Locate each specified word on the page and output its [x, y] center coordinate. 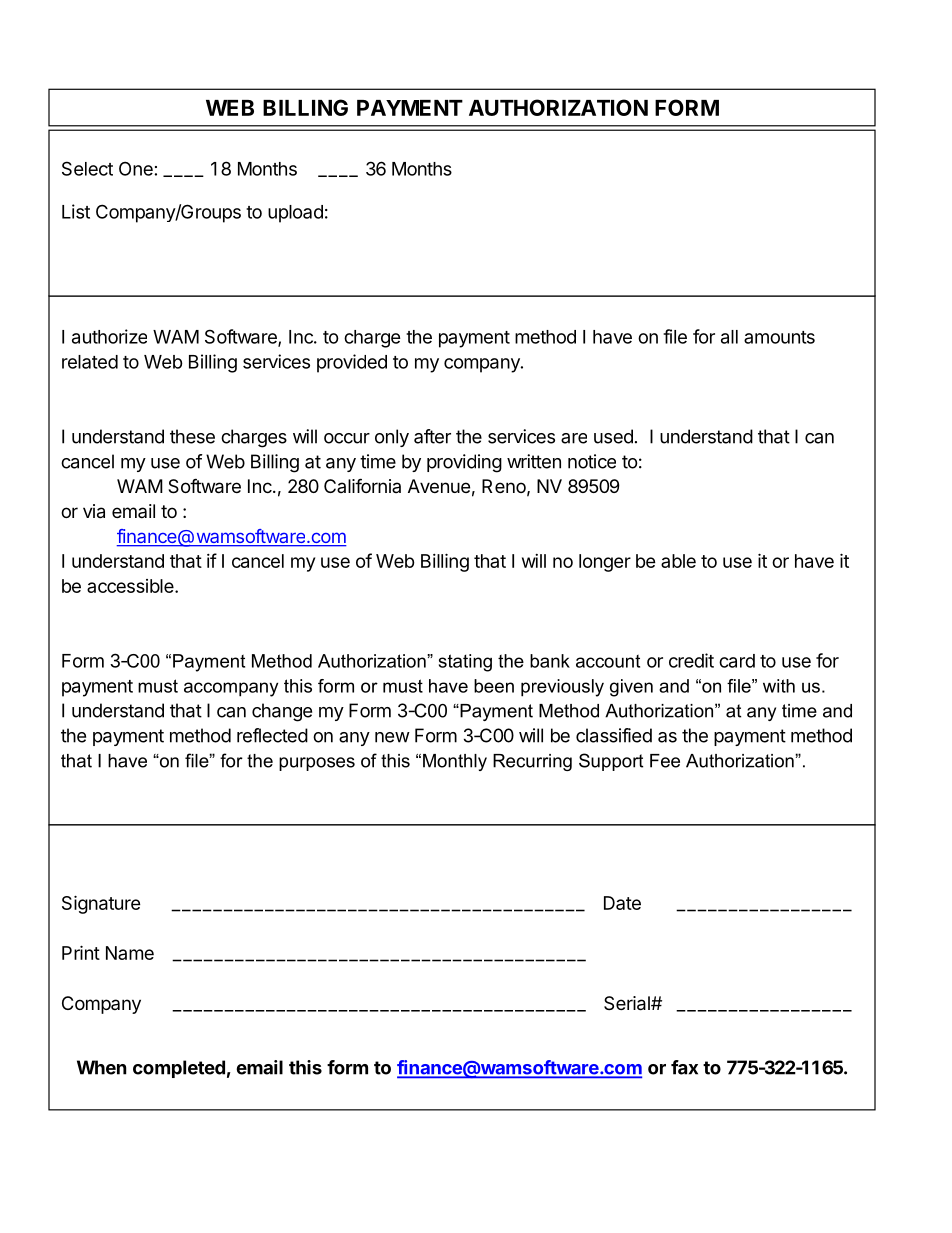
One [136, 168]
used [613, 436]
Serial [628, 1003]
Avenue [439, 486]
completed [179, 1069]
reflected [272, 735]
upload [295, 214]
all [729, 337]
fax [684, 1067]
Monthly [455, 762]
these [192, 436]
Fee [665, 761]
